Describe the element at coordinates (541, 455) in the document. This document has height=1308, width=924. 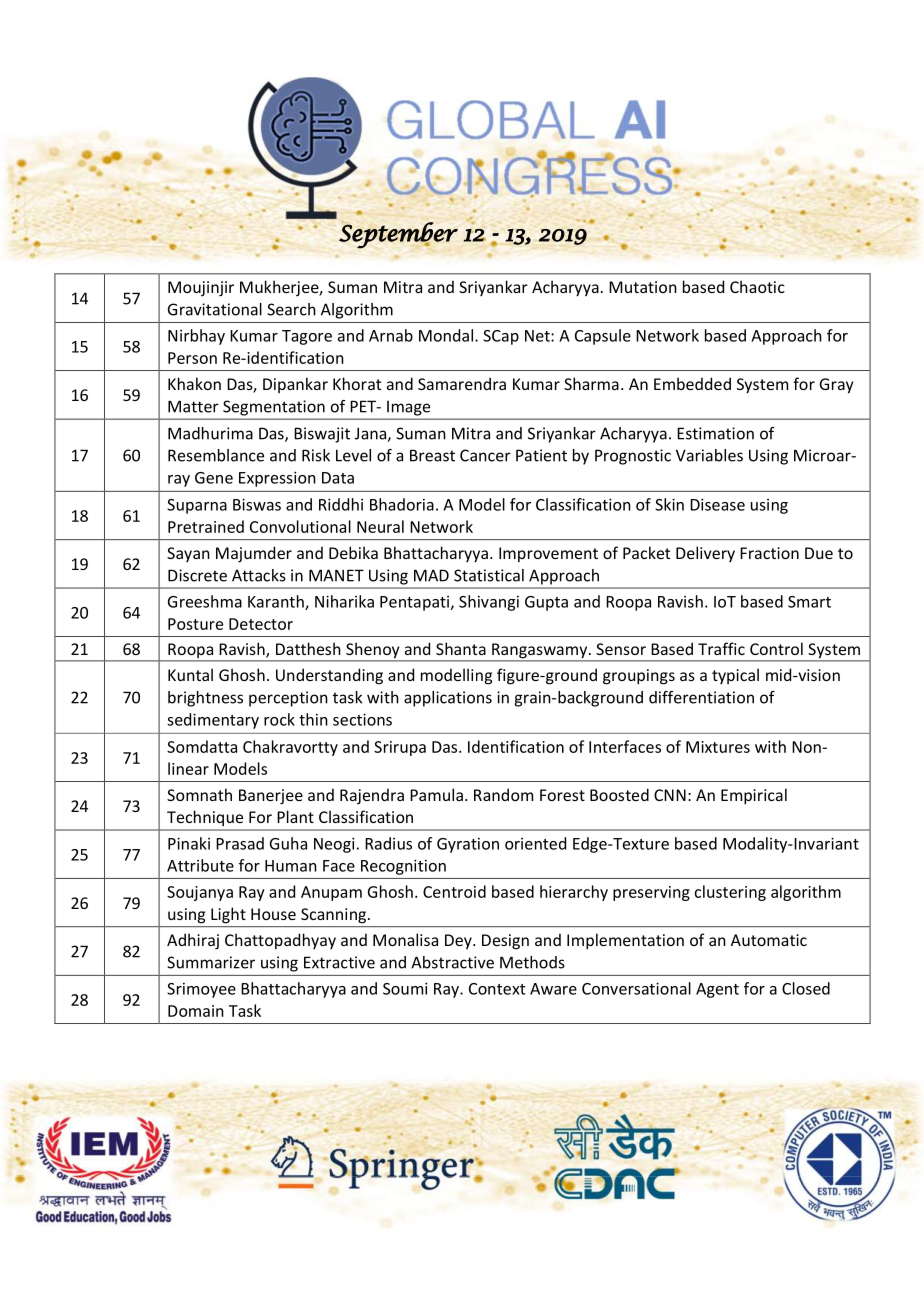
I see `Patient` at that location.
